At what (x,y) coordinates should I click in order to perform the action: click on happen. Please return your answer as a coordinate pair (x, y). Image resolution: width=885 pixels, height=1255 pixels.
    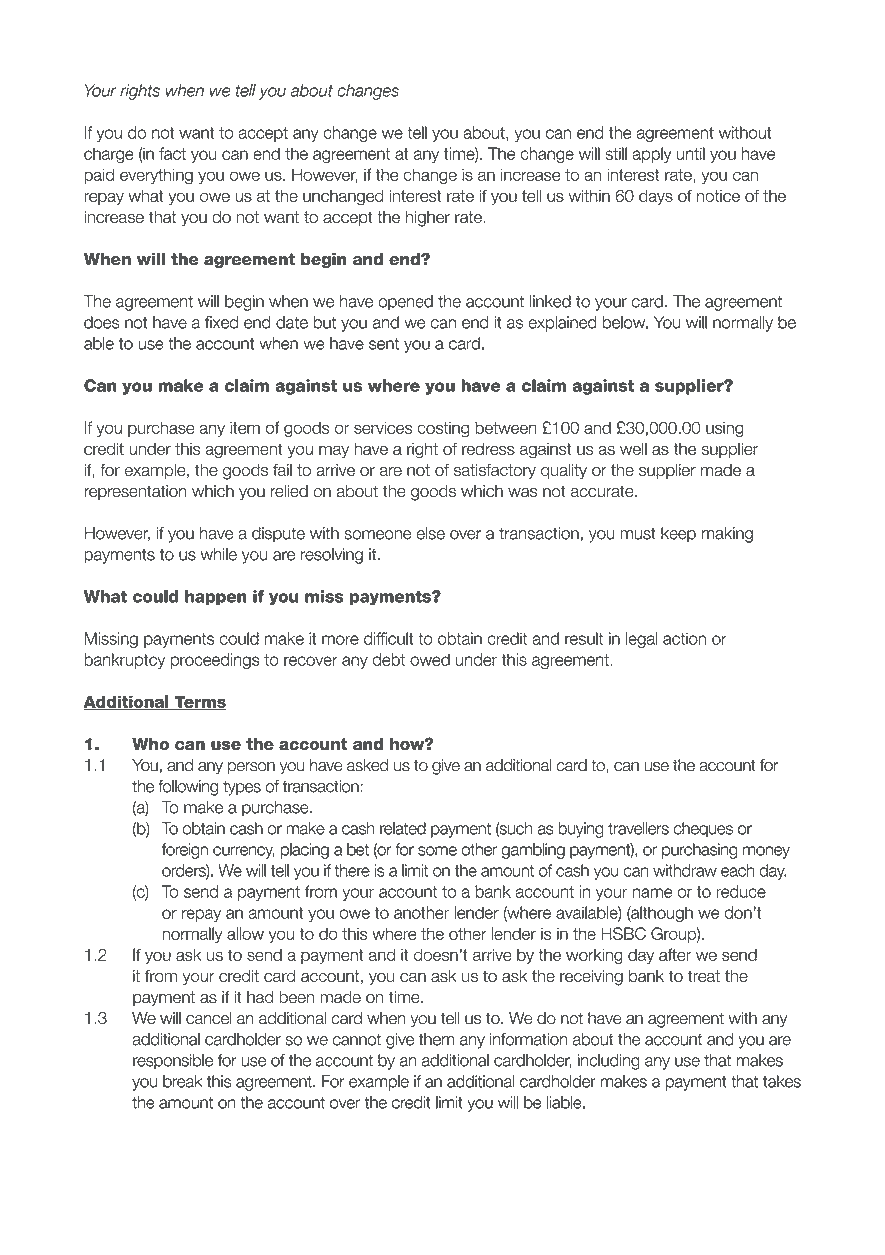
    Looking at the image, I should click on (216, 598).
